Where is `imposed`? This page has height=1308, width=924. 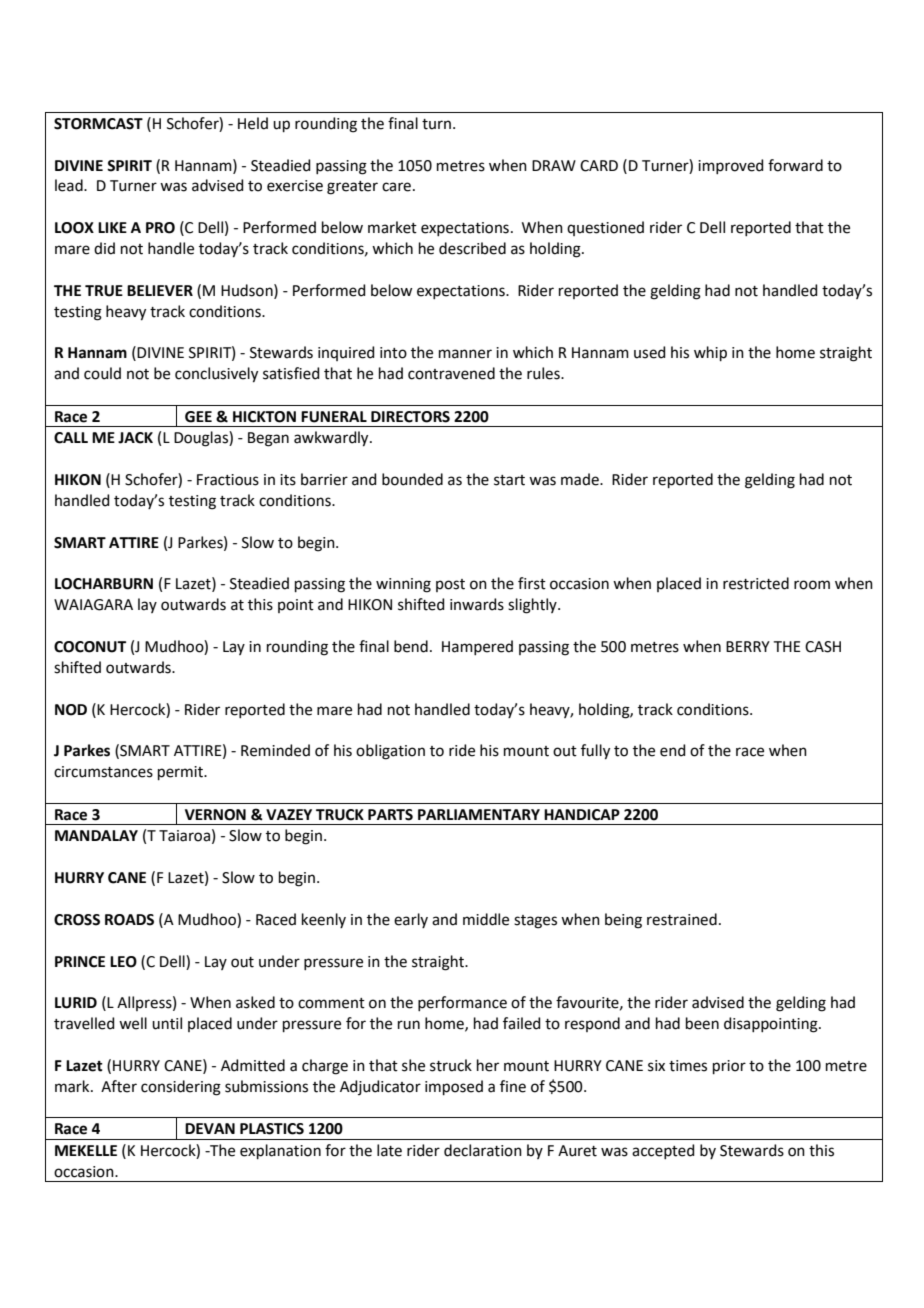 imposed is located at coordinates (454, 1087).
